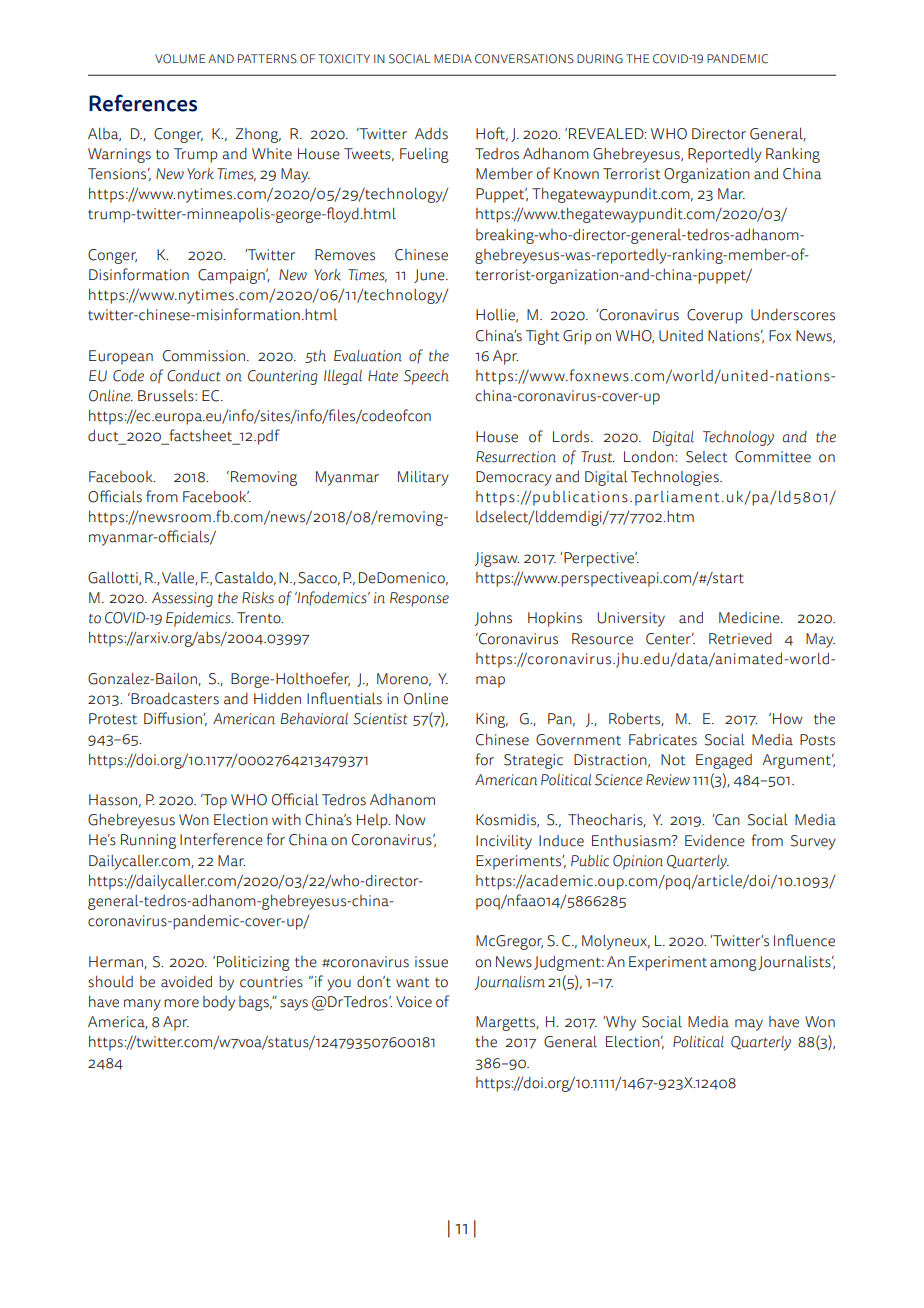 Image resolution: width=924 pixels, height=1308 pixels. Describe the element at coordinates (182, 599) in the screenshot. I see `Assessing` at that location.
